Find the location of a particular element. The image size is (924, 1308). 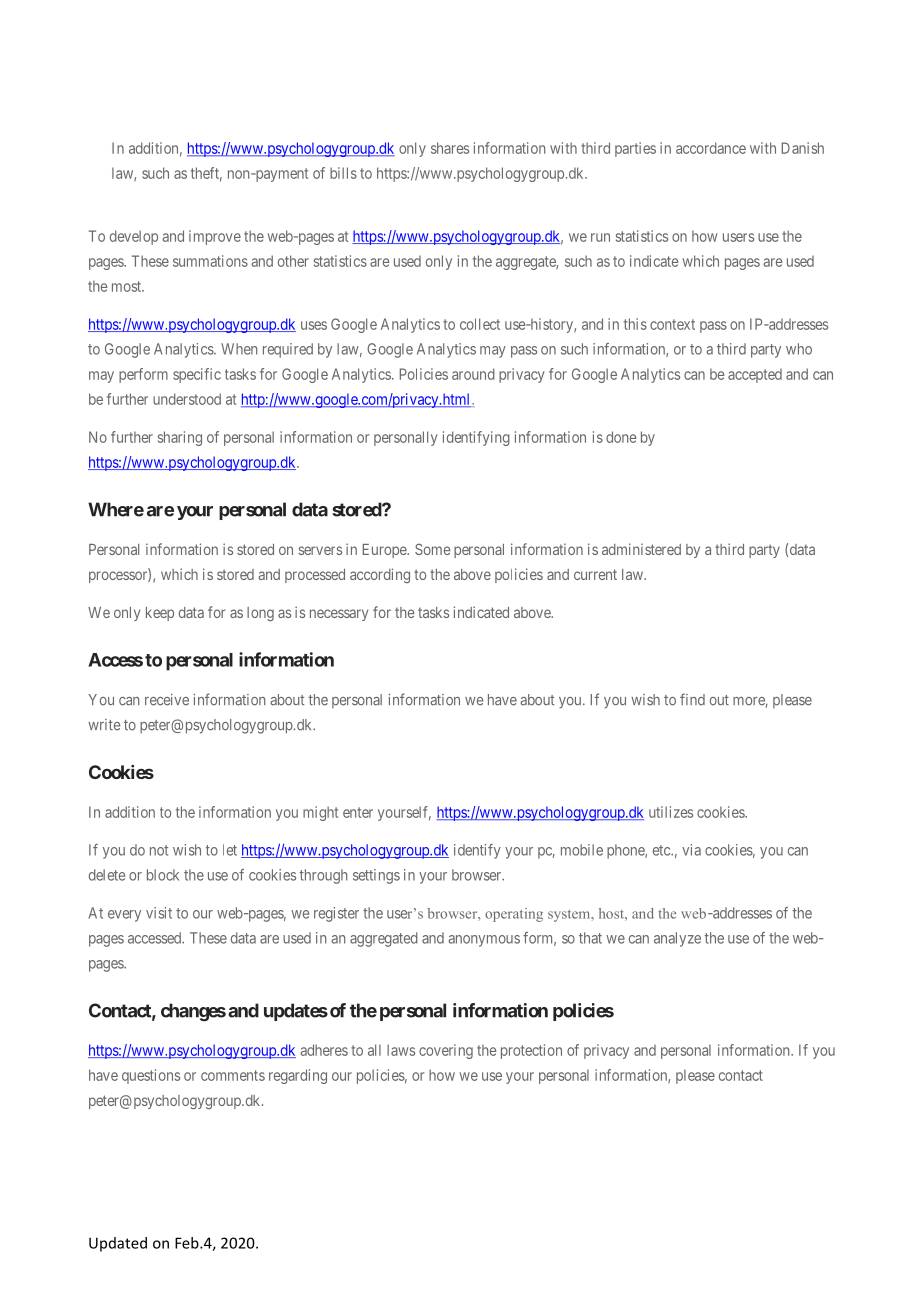

improve is located at coordinates (215, 237).
